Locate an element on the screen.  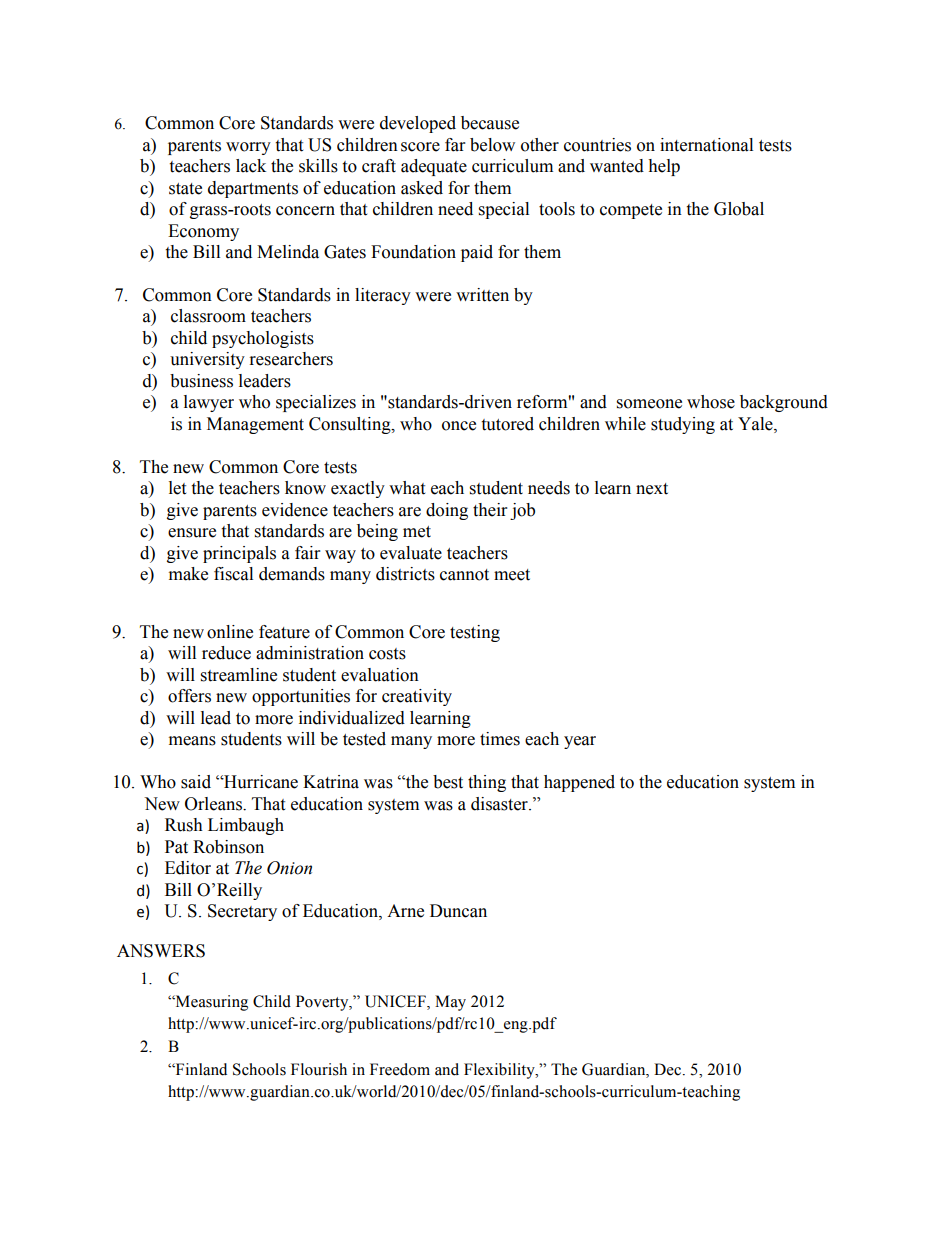
Flourish is located at coordinates (319, 1069).
